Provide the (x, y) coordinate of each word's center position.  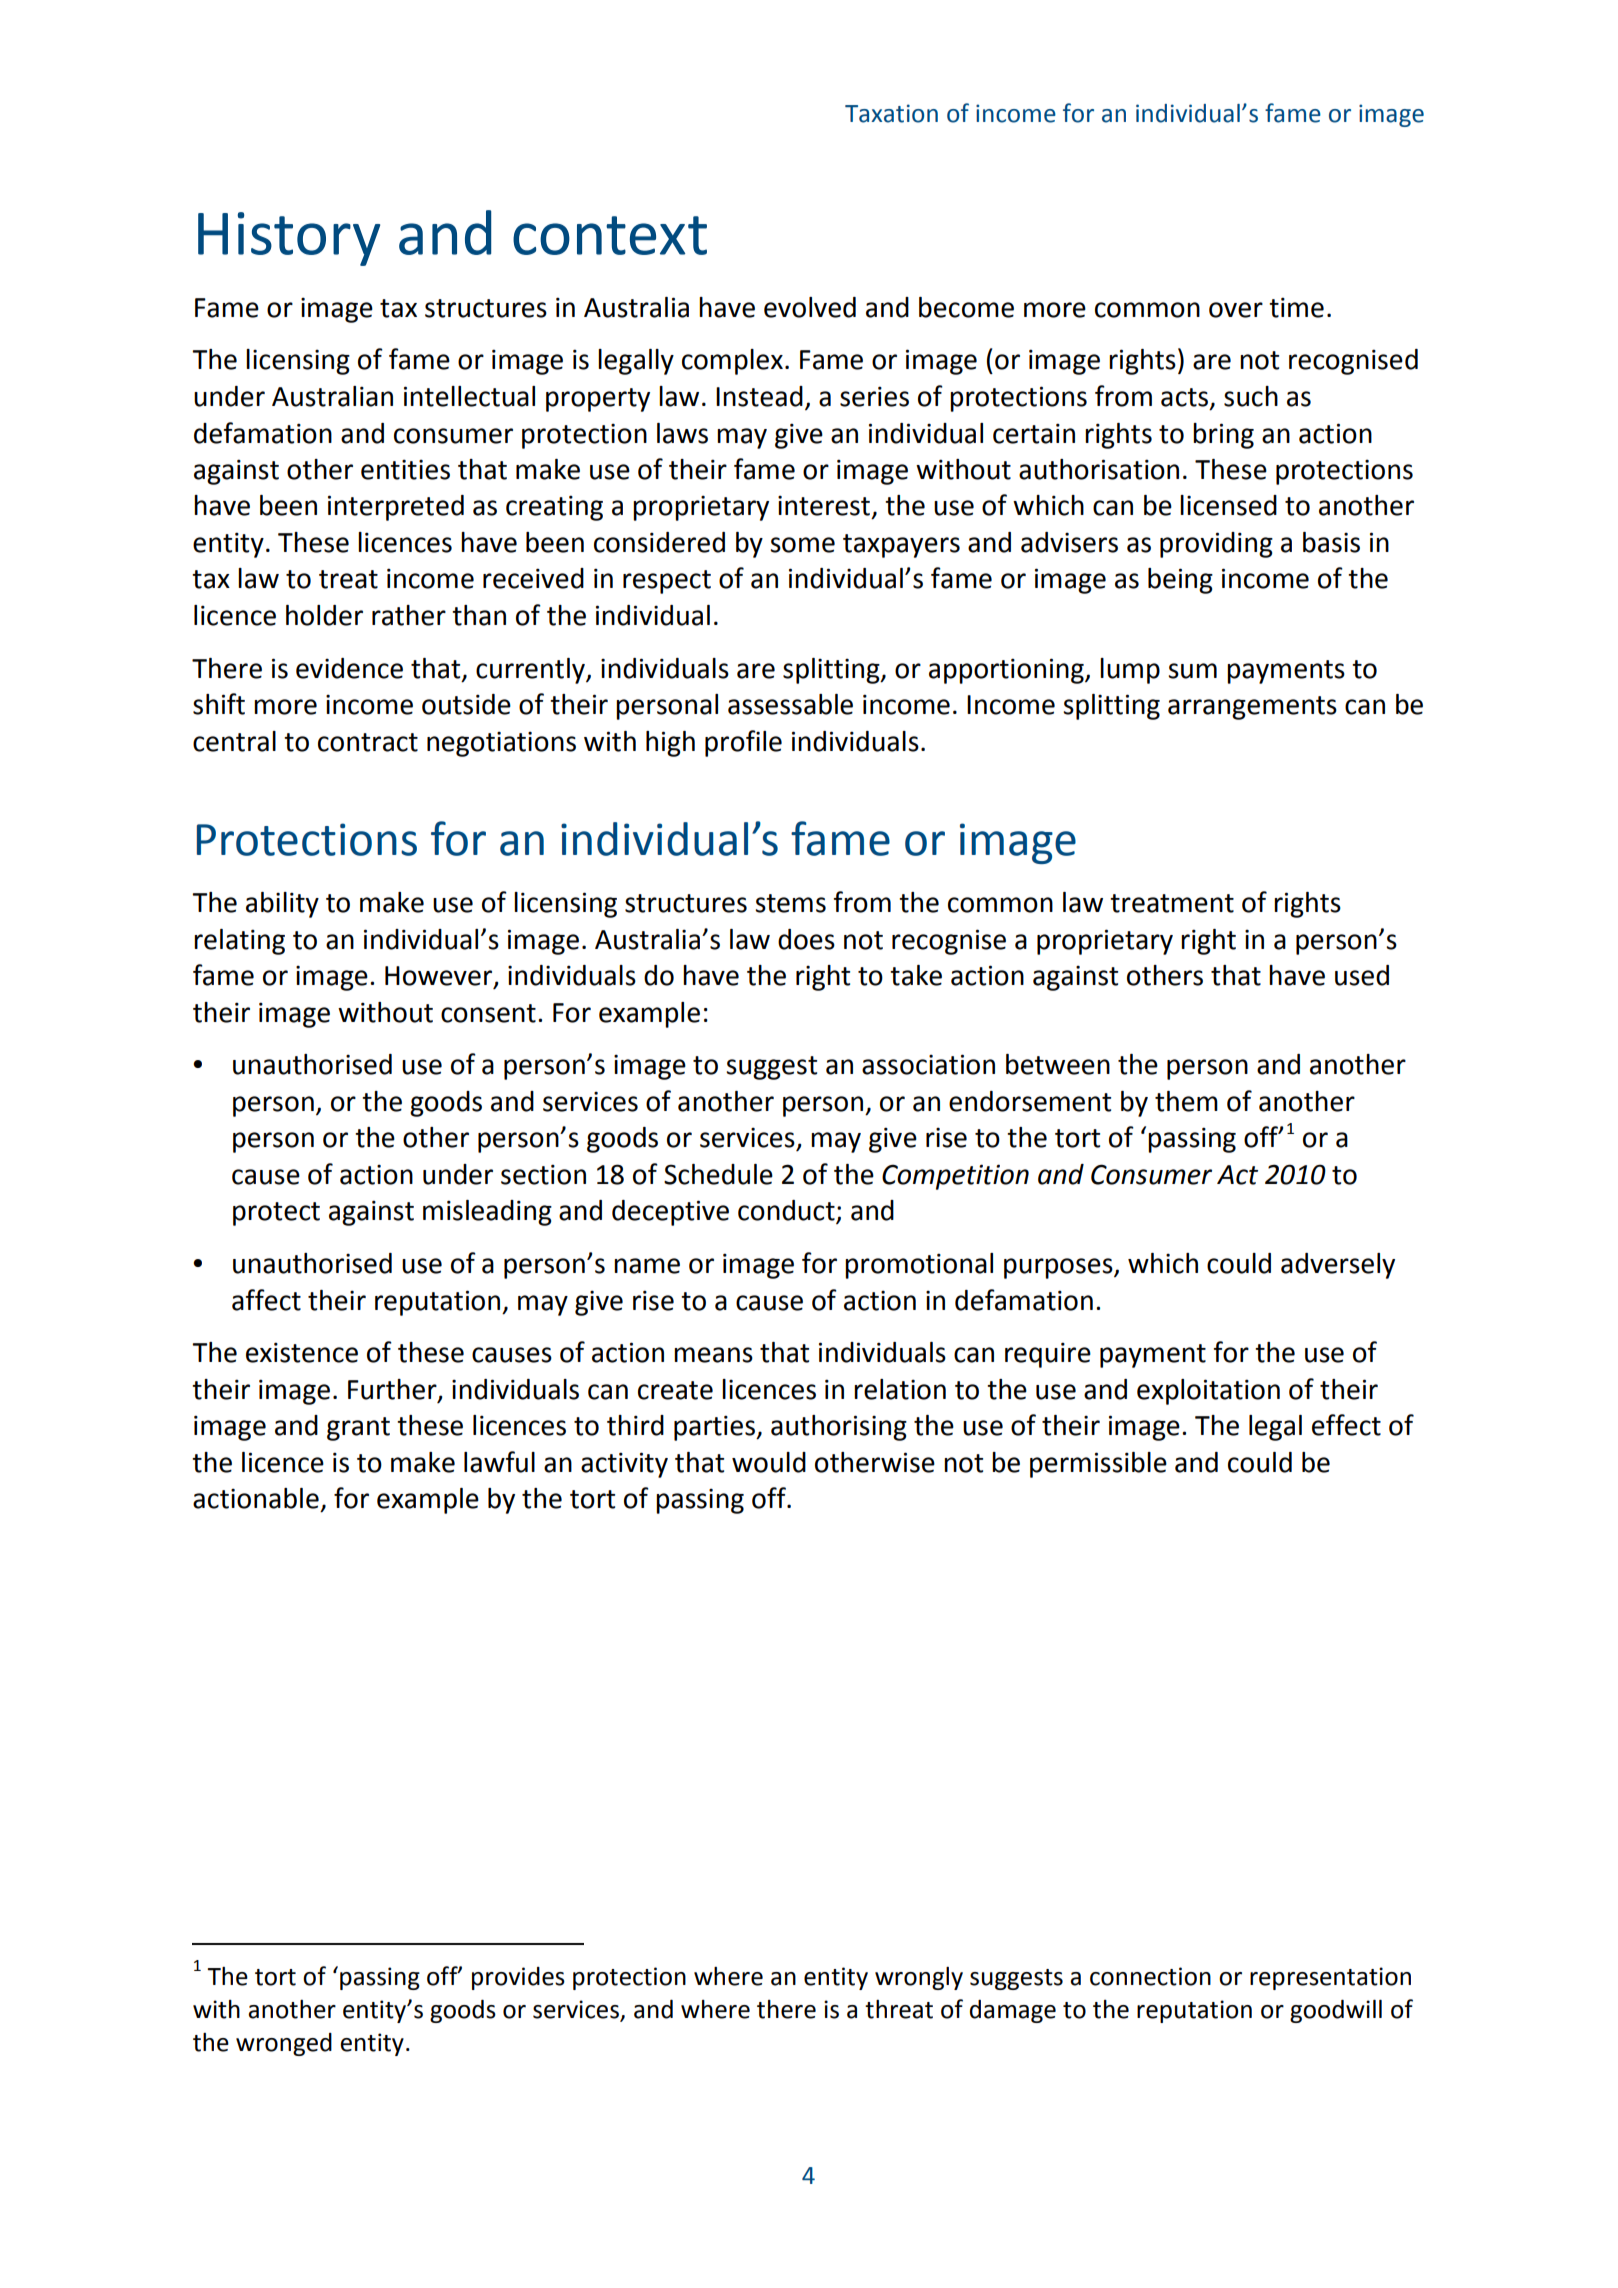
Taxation (891, 113)
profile (743, 743)
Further (393, 1390)
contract (368, 742)
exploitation (1208, 1392)
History (289, 239)
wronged (284, 2044)
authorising (839, 1428)
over (1236, 310)
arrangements (1252, 708)
